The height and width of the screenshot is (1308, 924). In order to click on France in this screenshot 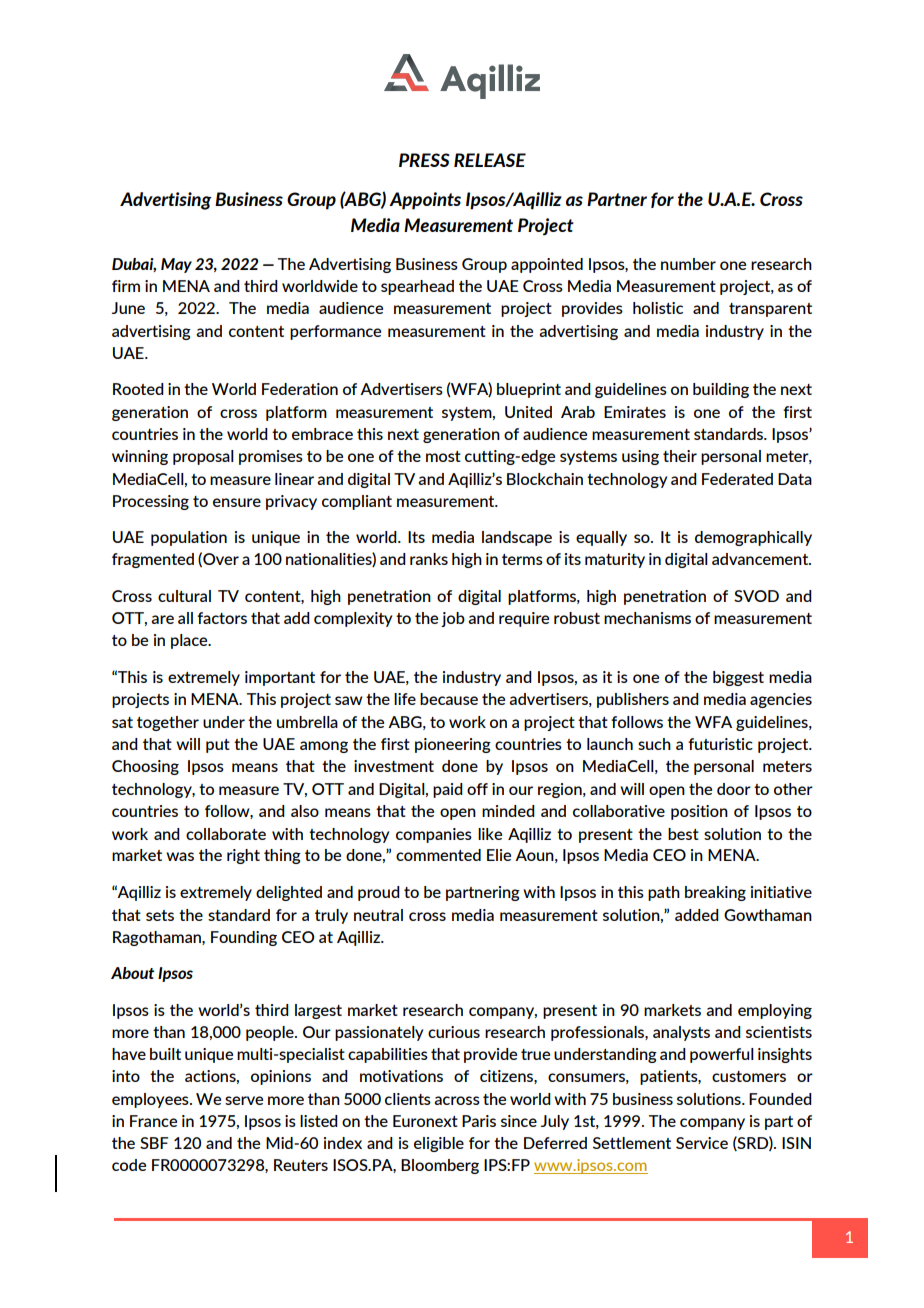, I will do `click(153, 1121)`.
